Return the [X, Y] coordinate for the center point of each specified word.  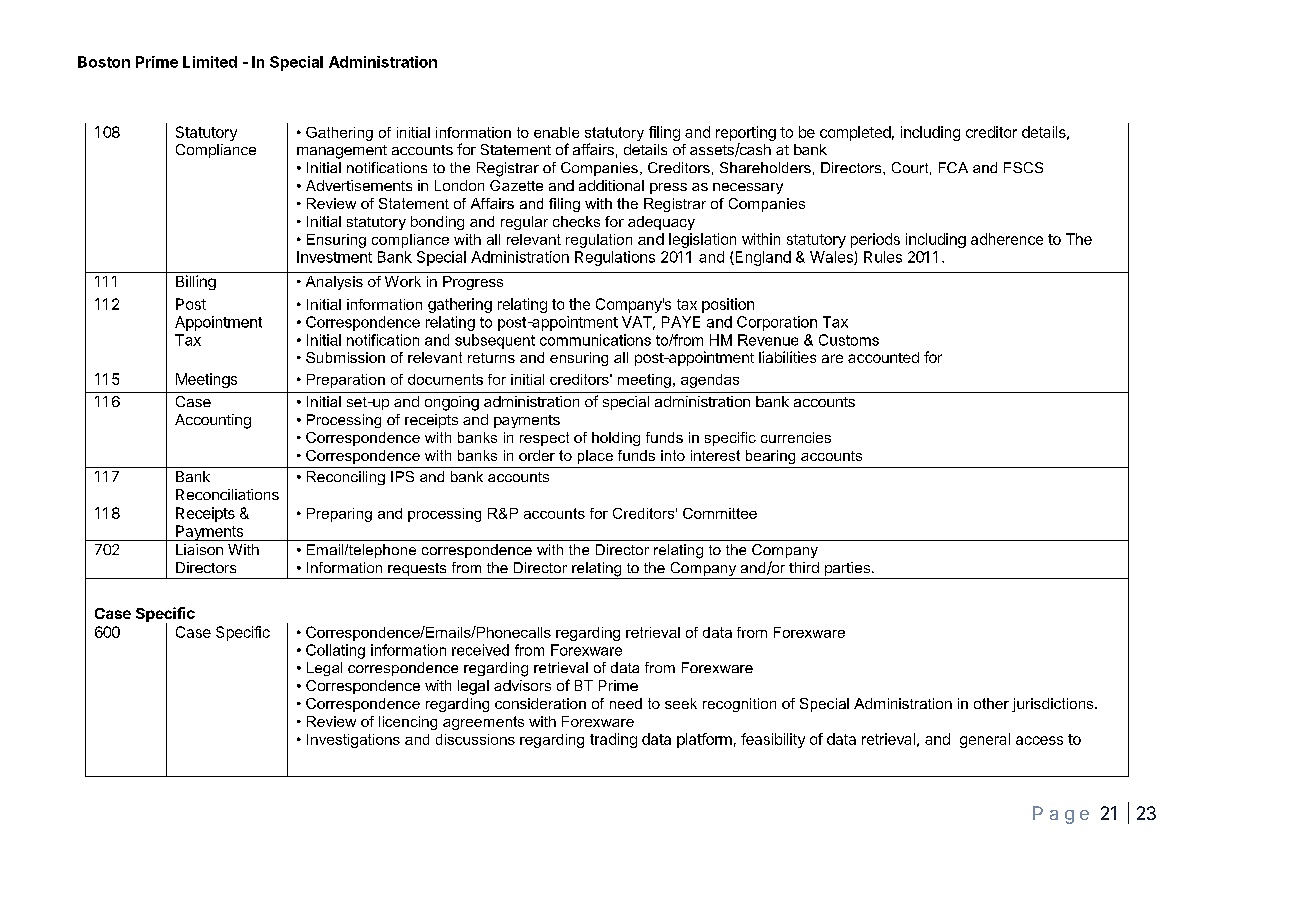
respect [544, 439]
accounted [883, 357]
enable [556, 132]
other [991, 703]
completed [855, 133]
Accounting [213, 421]
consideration [540, 703]
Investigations [353, 741]
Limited [210, 62]
